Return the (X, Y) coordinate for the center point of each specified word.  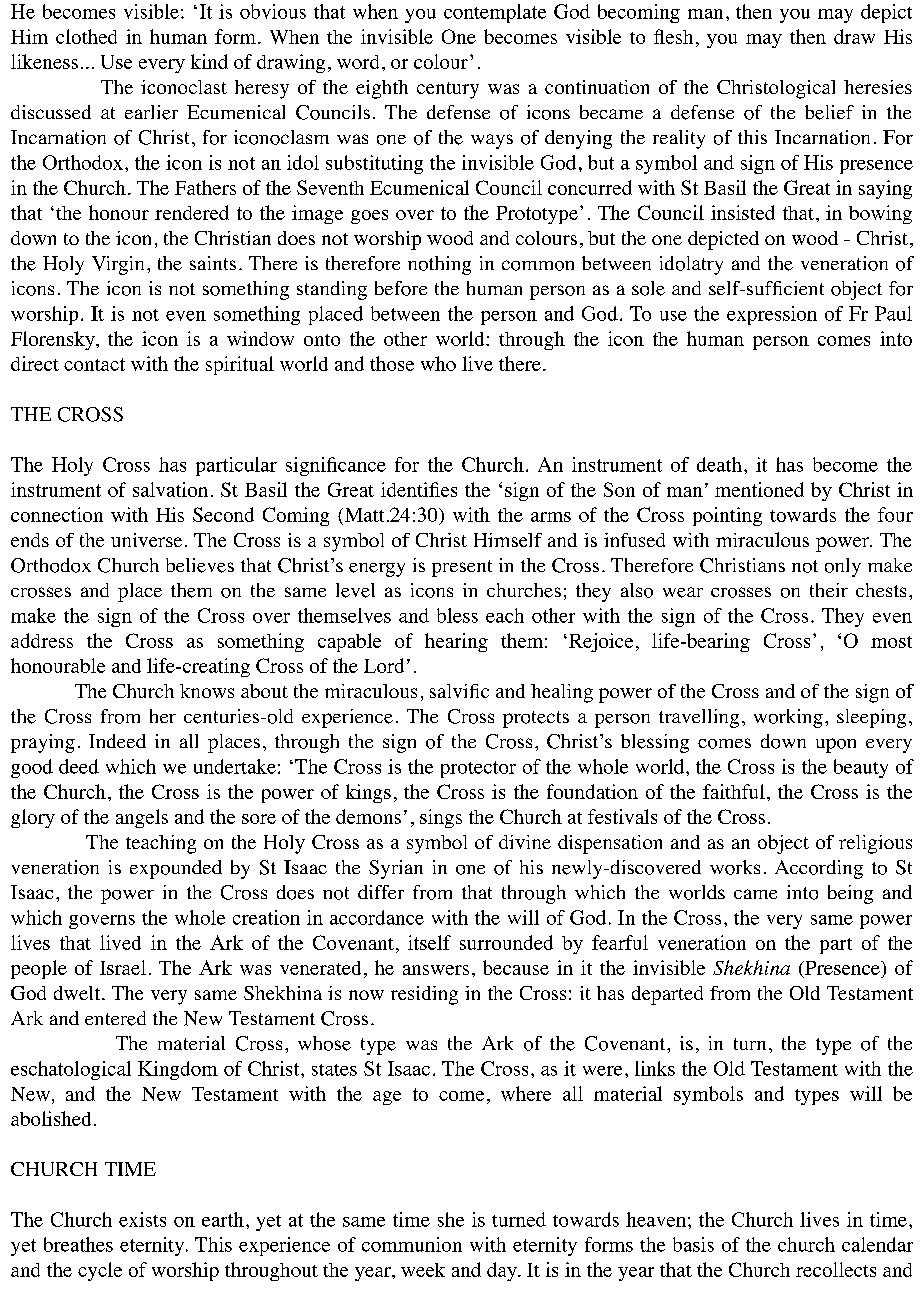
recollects (836, 1269)
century (448, 90)
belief (829, 112)
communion (412, 1244)
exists (142, 1219)
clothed (86, 36)
